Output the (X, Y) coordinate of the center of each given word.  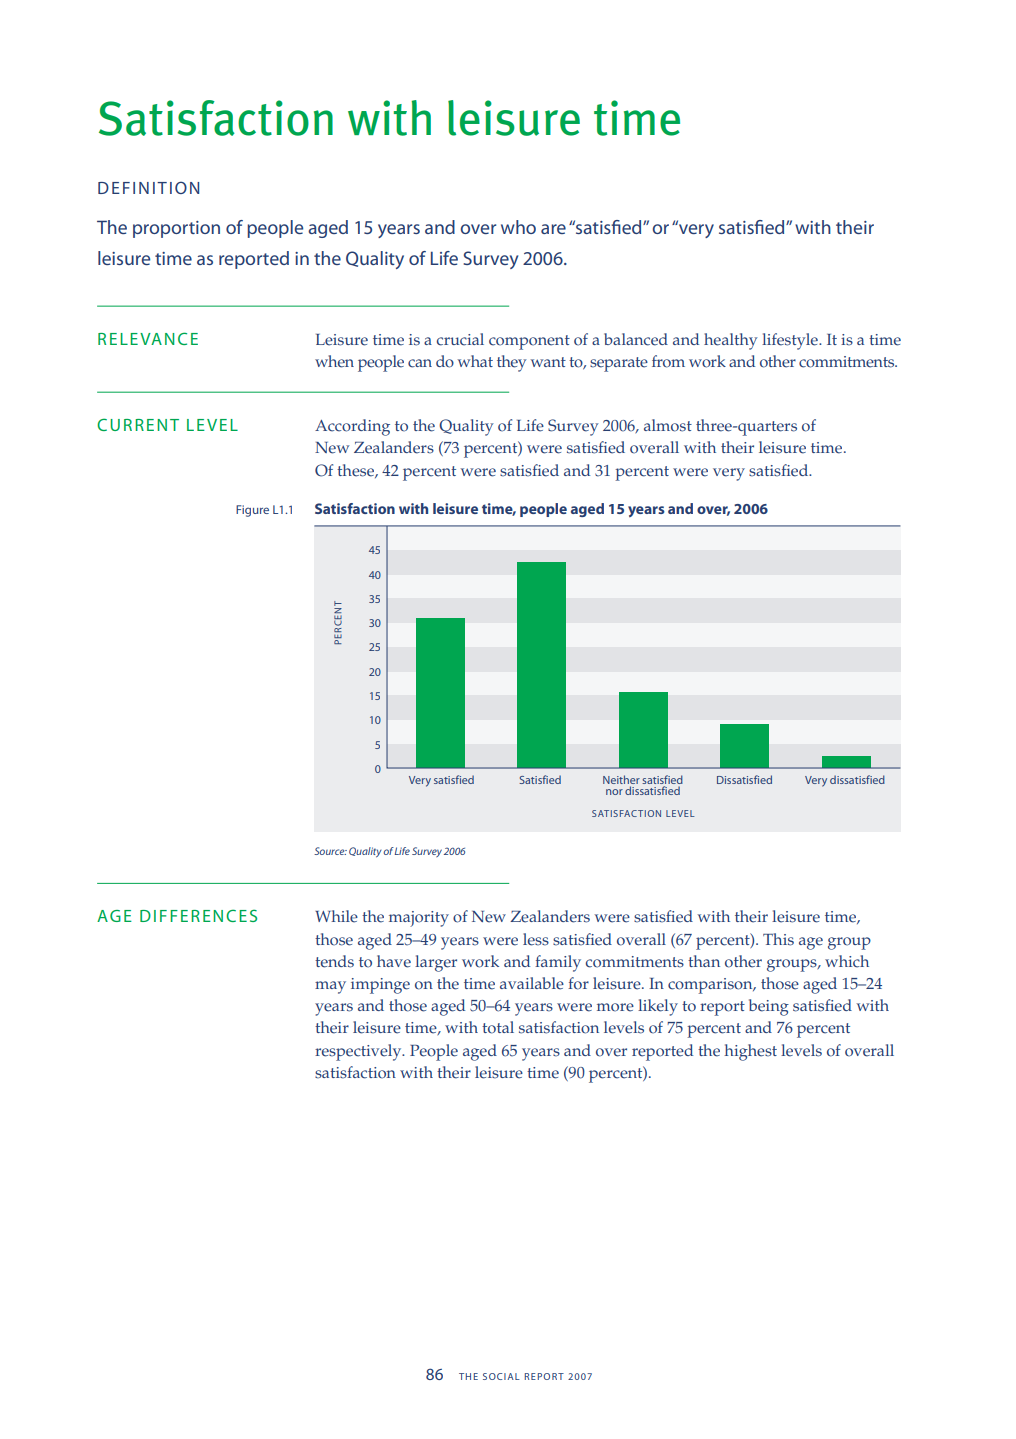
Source (330, 851)
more (615, 1007)
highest (750, 1052)
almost (668, 425)
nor (614, 792)
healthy (731, 341)
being (769, 1007)
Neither (621, 779)
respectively (359, 1052)
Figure (252, 511)
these (356, 471)
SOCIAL (501, 1376)
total (498, 1027)
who (518, 227)
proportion (176, 229)
